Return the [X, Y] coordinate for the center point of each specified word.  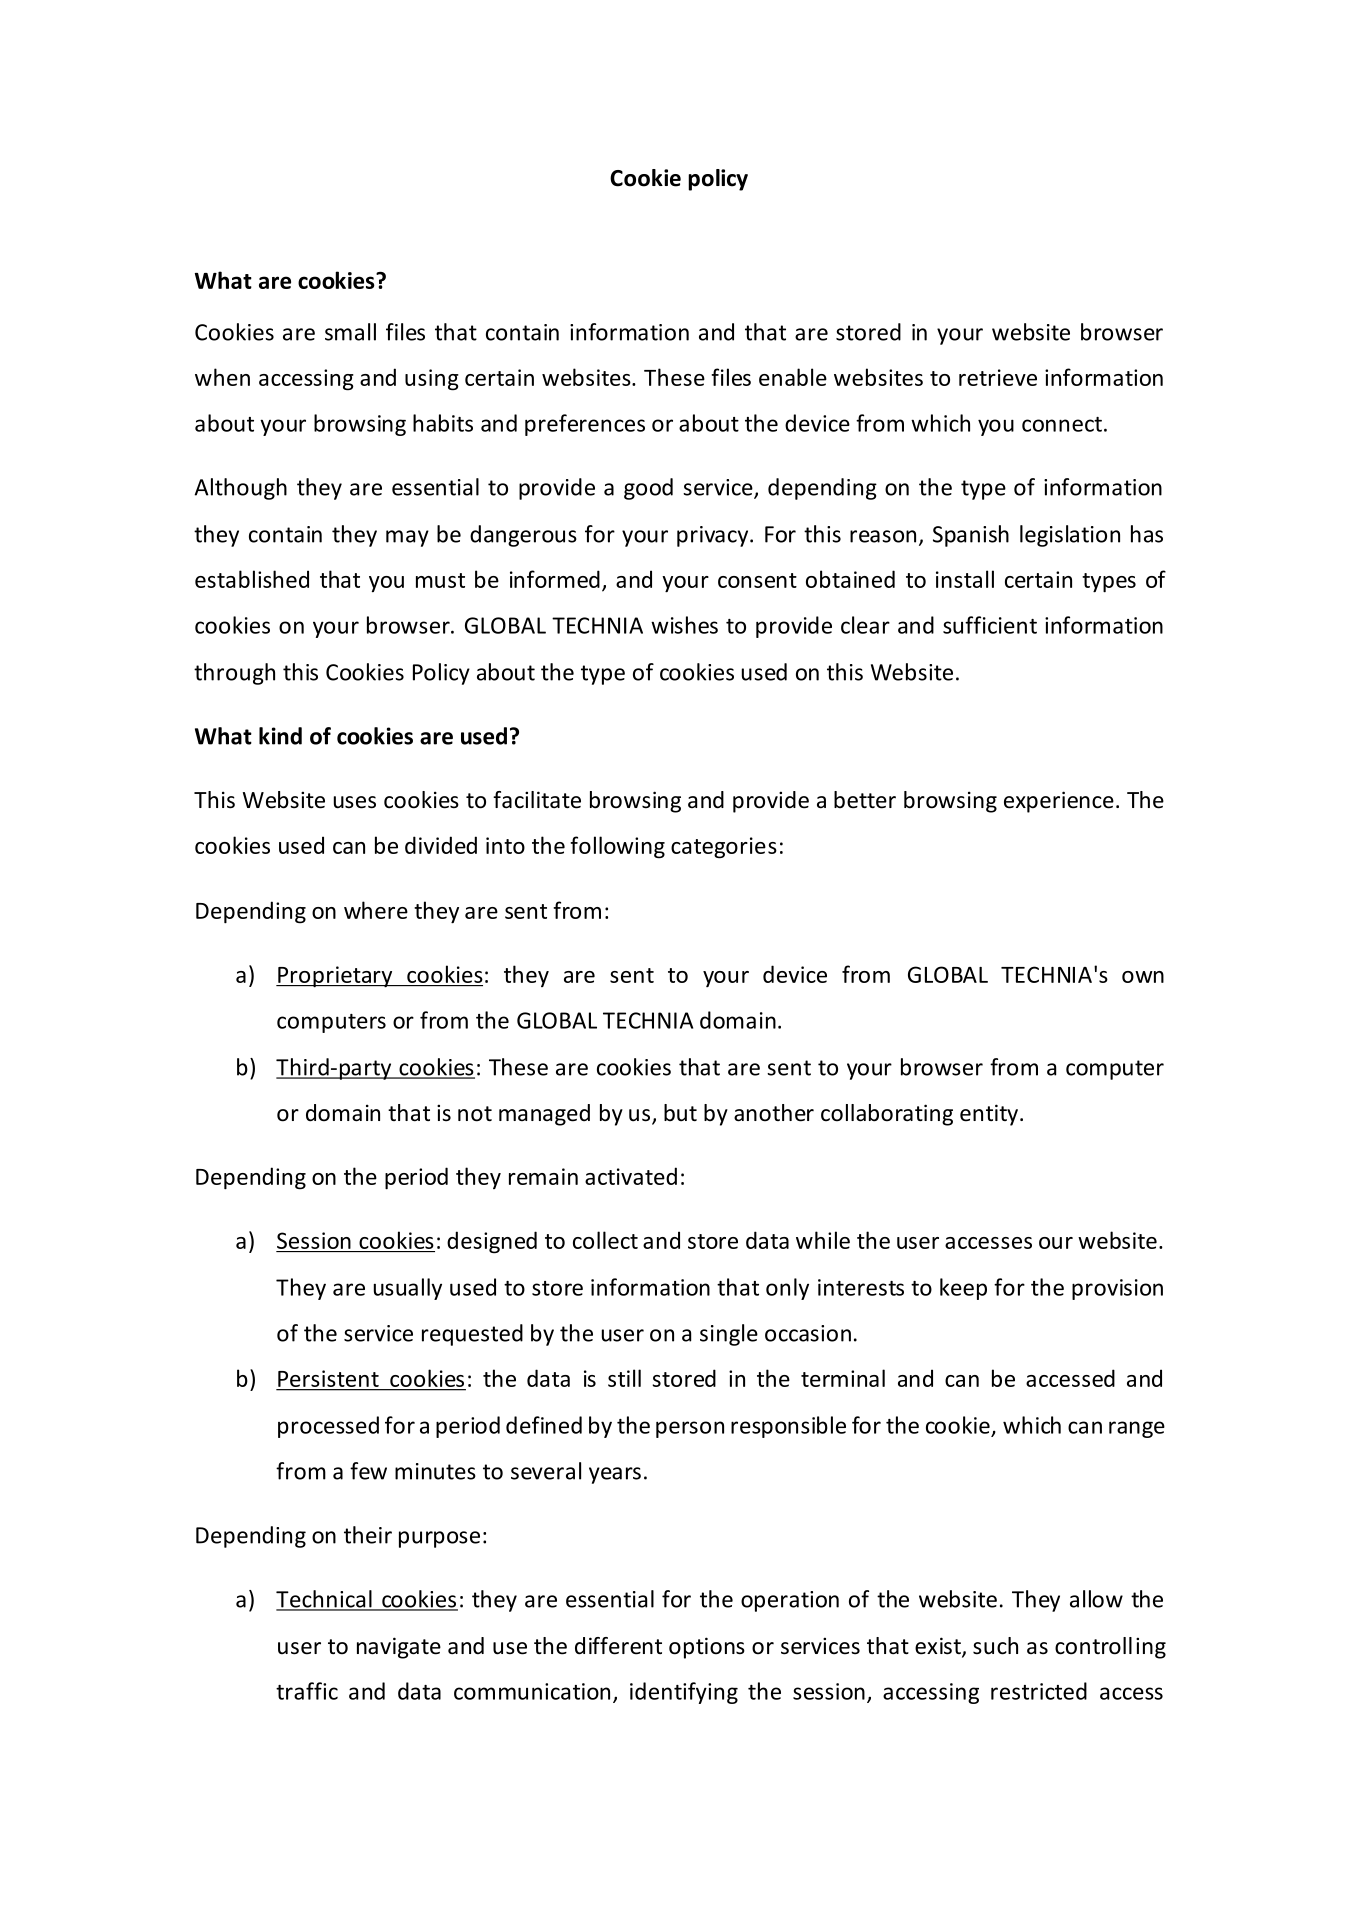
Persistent [328, 1378]
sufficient [990, 625]
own [1143, 977]
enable [793, 377]
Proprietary [335, 977]
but [680, 1113]
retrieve [998, 377]
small [350, 332]
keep [963, 1289]
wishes [684, 625]
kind [280, 736]
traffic [307, 1691]
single [729, 1335]
